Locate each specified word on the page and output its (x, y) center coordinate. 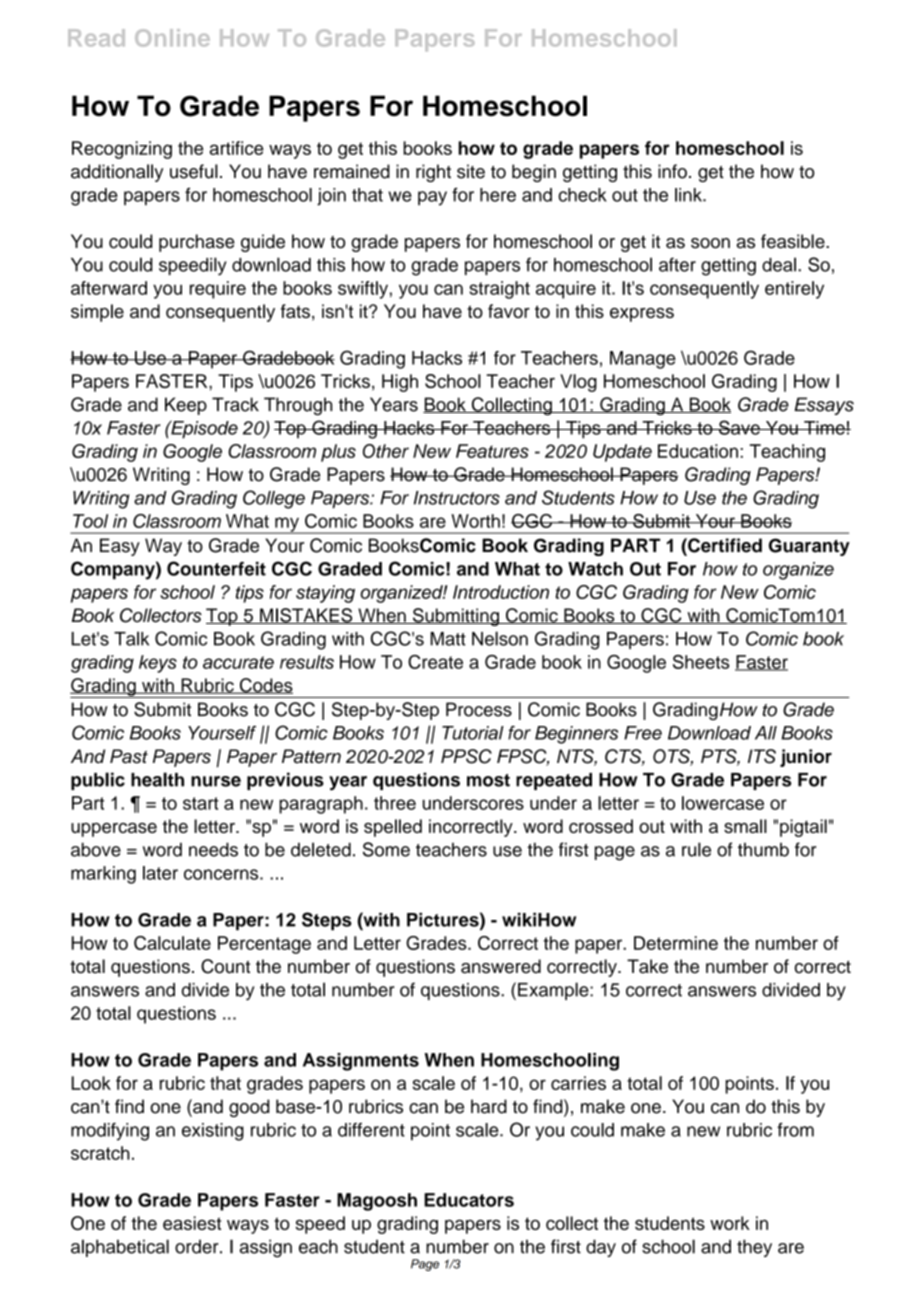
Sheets (701, 662)
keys (158, 664)
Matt (448, 639)
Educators (469, 1200)
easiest (192, 1223)
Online (172, 38)
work (730, 1223)
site (471, 171)
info (672, 171)
